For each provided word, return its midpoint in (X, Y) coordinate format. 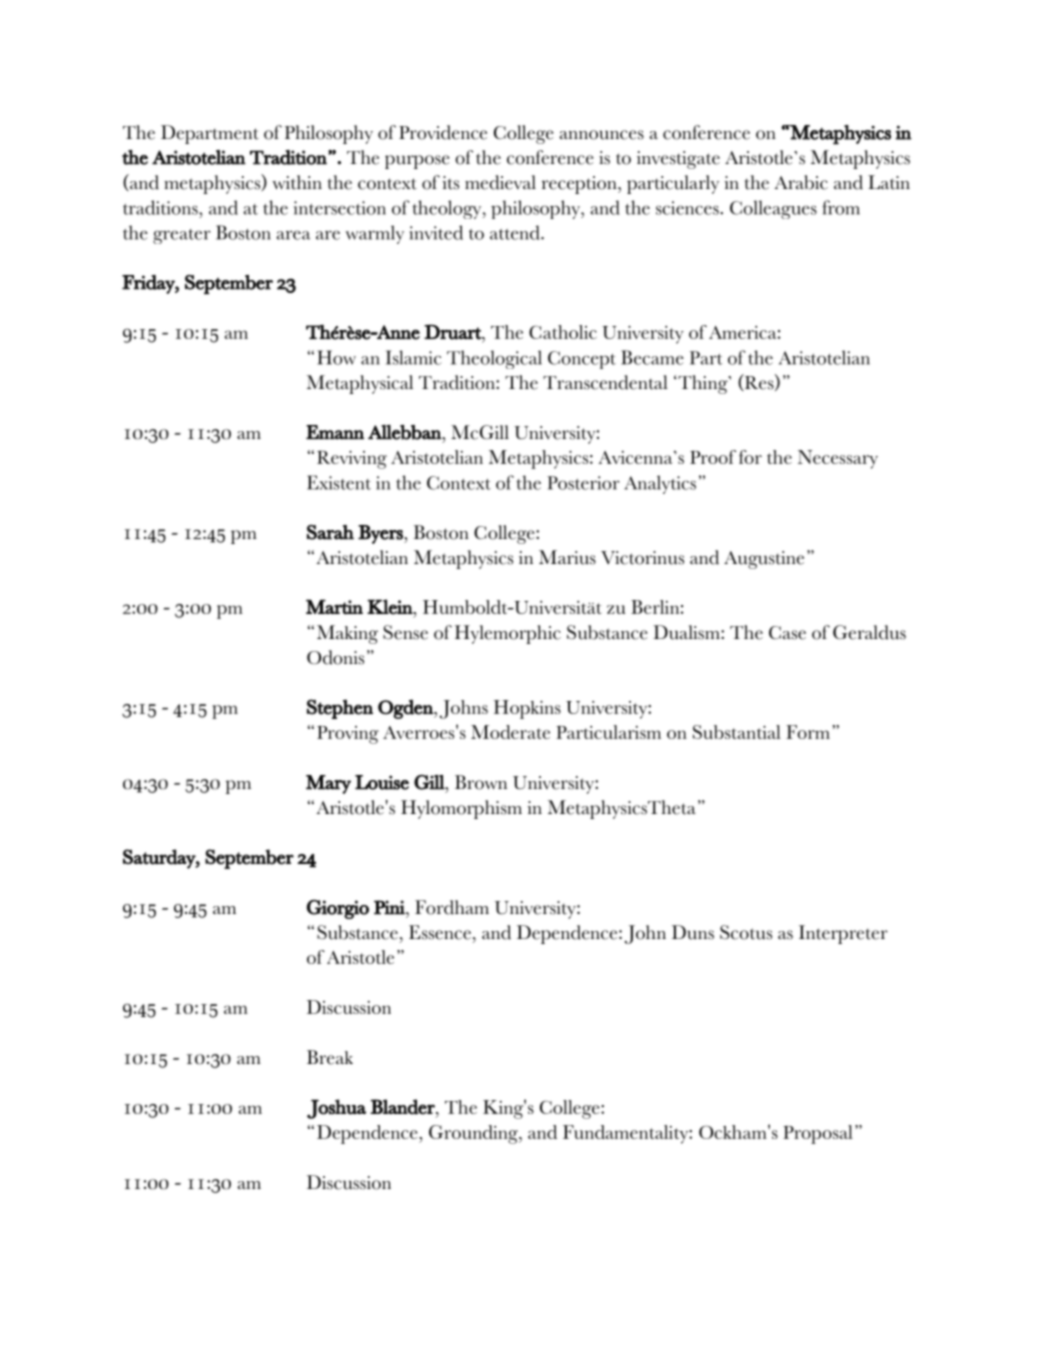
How (336, 357)
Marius (567, 557)
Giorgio (338, 909)
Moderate (510, 732)
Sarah (330, 532)
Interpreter (843, 934)
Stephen (340, 709)
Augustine (764, 560)
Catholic (563, 332)
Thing (703, 384)
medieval (500, 182)
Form (808, 732)
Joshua (336, 1109)
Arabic (801, 182)
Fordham (452, 907)
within (297, 182)
